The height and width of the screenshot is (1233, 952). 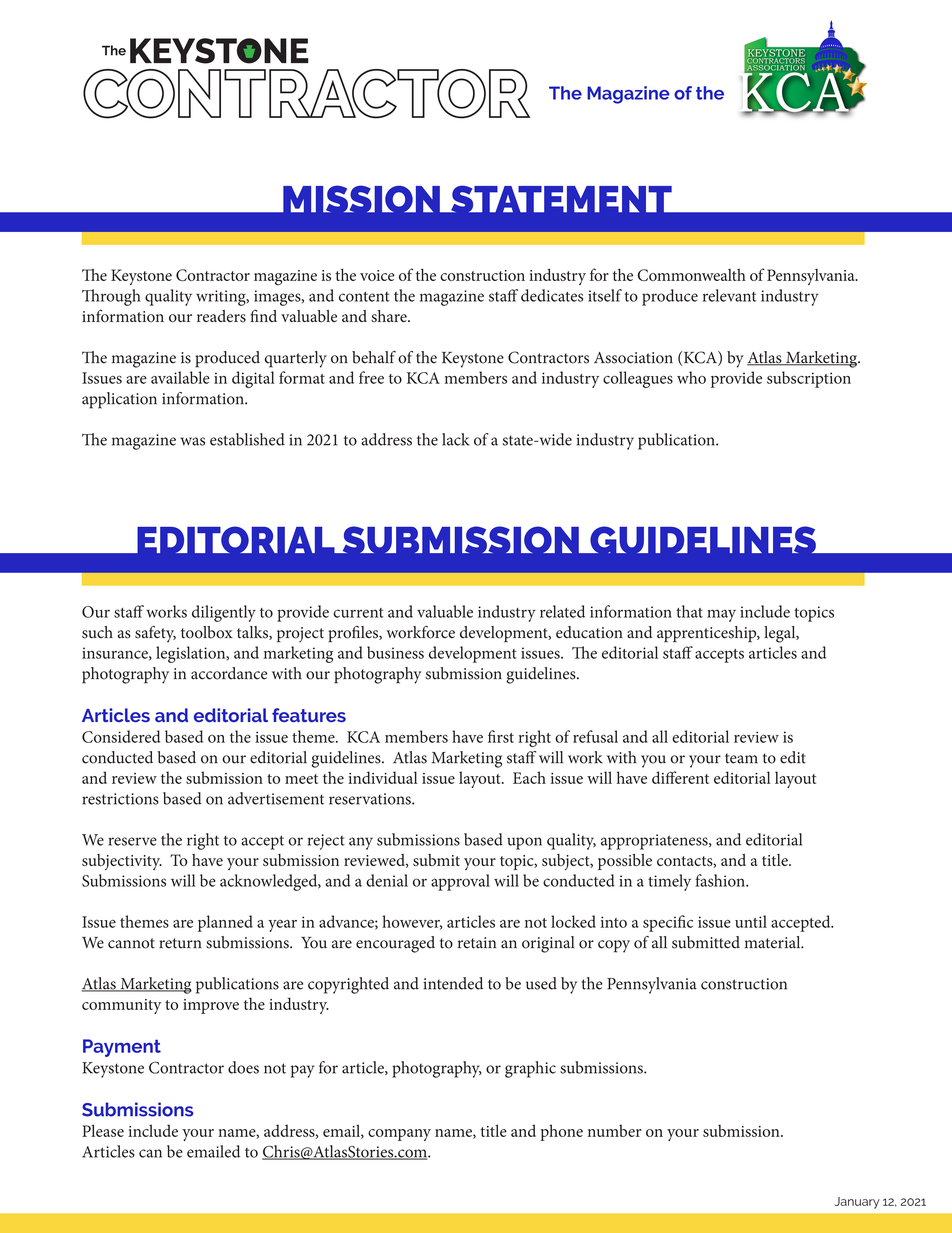 What do you see at coordinates (221, 316) in the screenshot?
I see `readers` at bounding box center [221, 316].
